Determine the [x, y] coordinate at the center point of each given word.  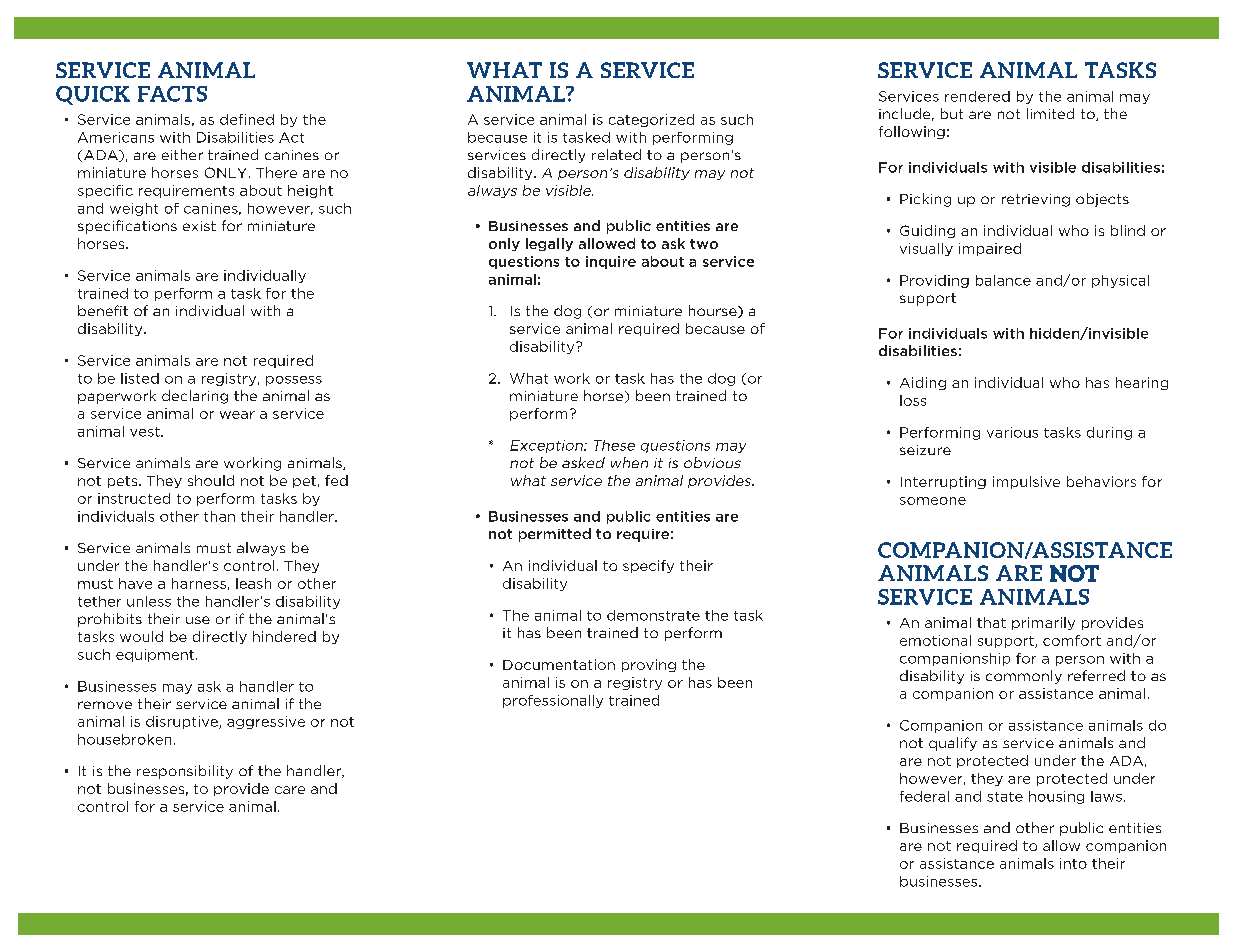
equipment [156, 655]
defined [247, 119]
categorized [651, 120]
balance [1003, 280]
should [211, 480]
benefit [103, 310]
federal [924, 796]
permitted [555, 535]
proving [649, 665]
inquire [611, 262]
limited [1050, 113]
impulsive [1026, 482]
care [290, 790]
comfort [1072, 640]
